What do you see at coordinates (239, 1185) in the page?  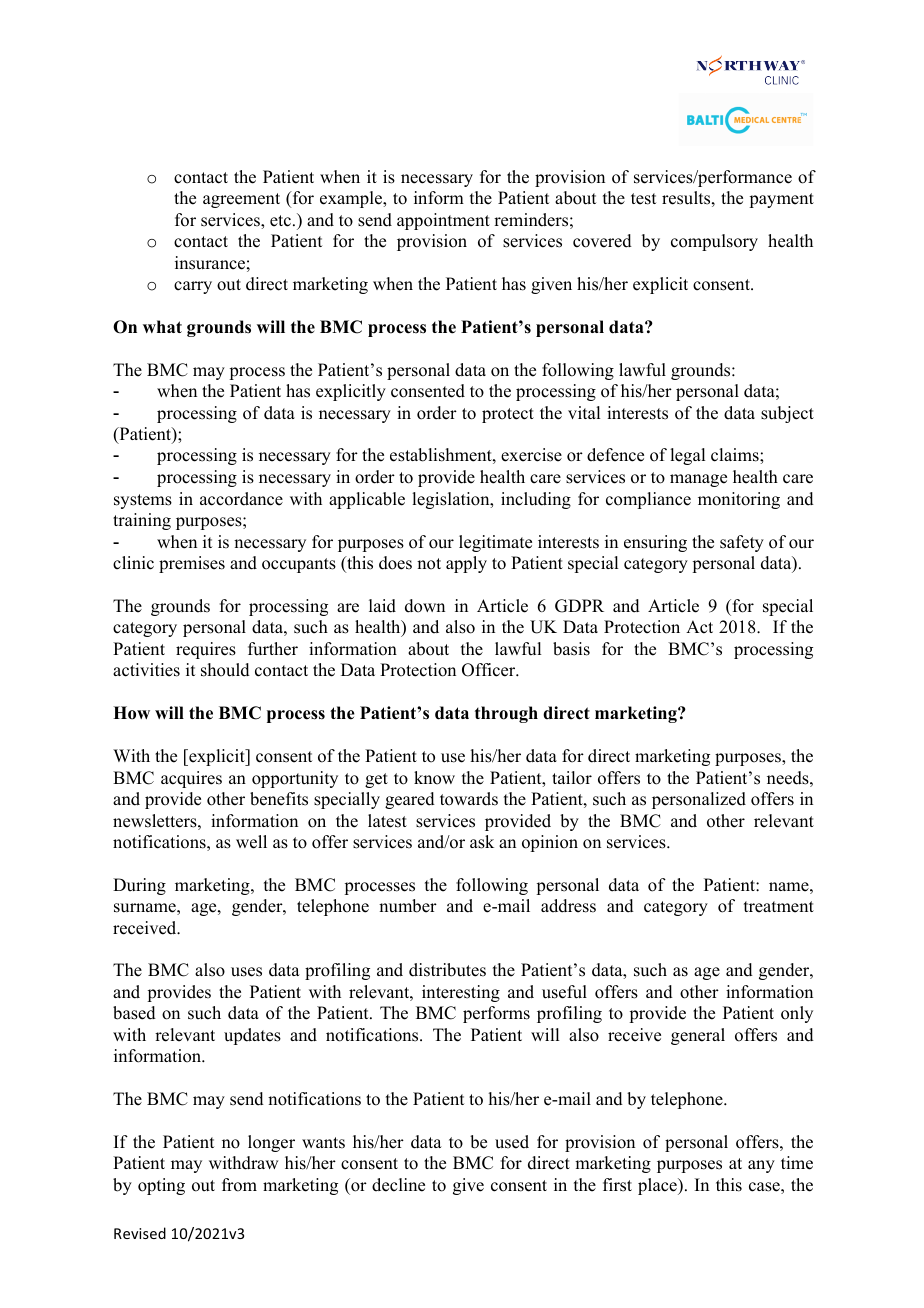 I see `from` at bounding box center [239, 1185].
